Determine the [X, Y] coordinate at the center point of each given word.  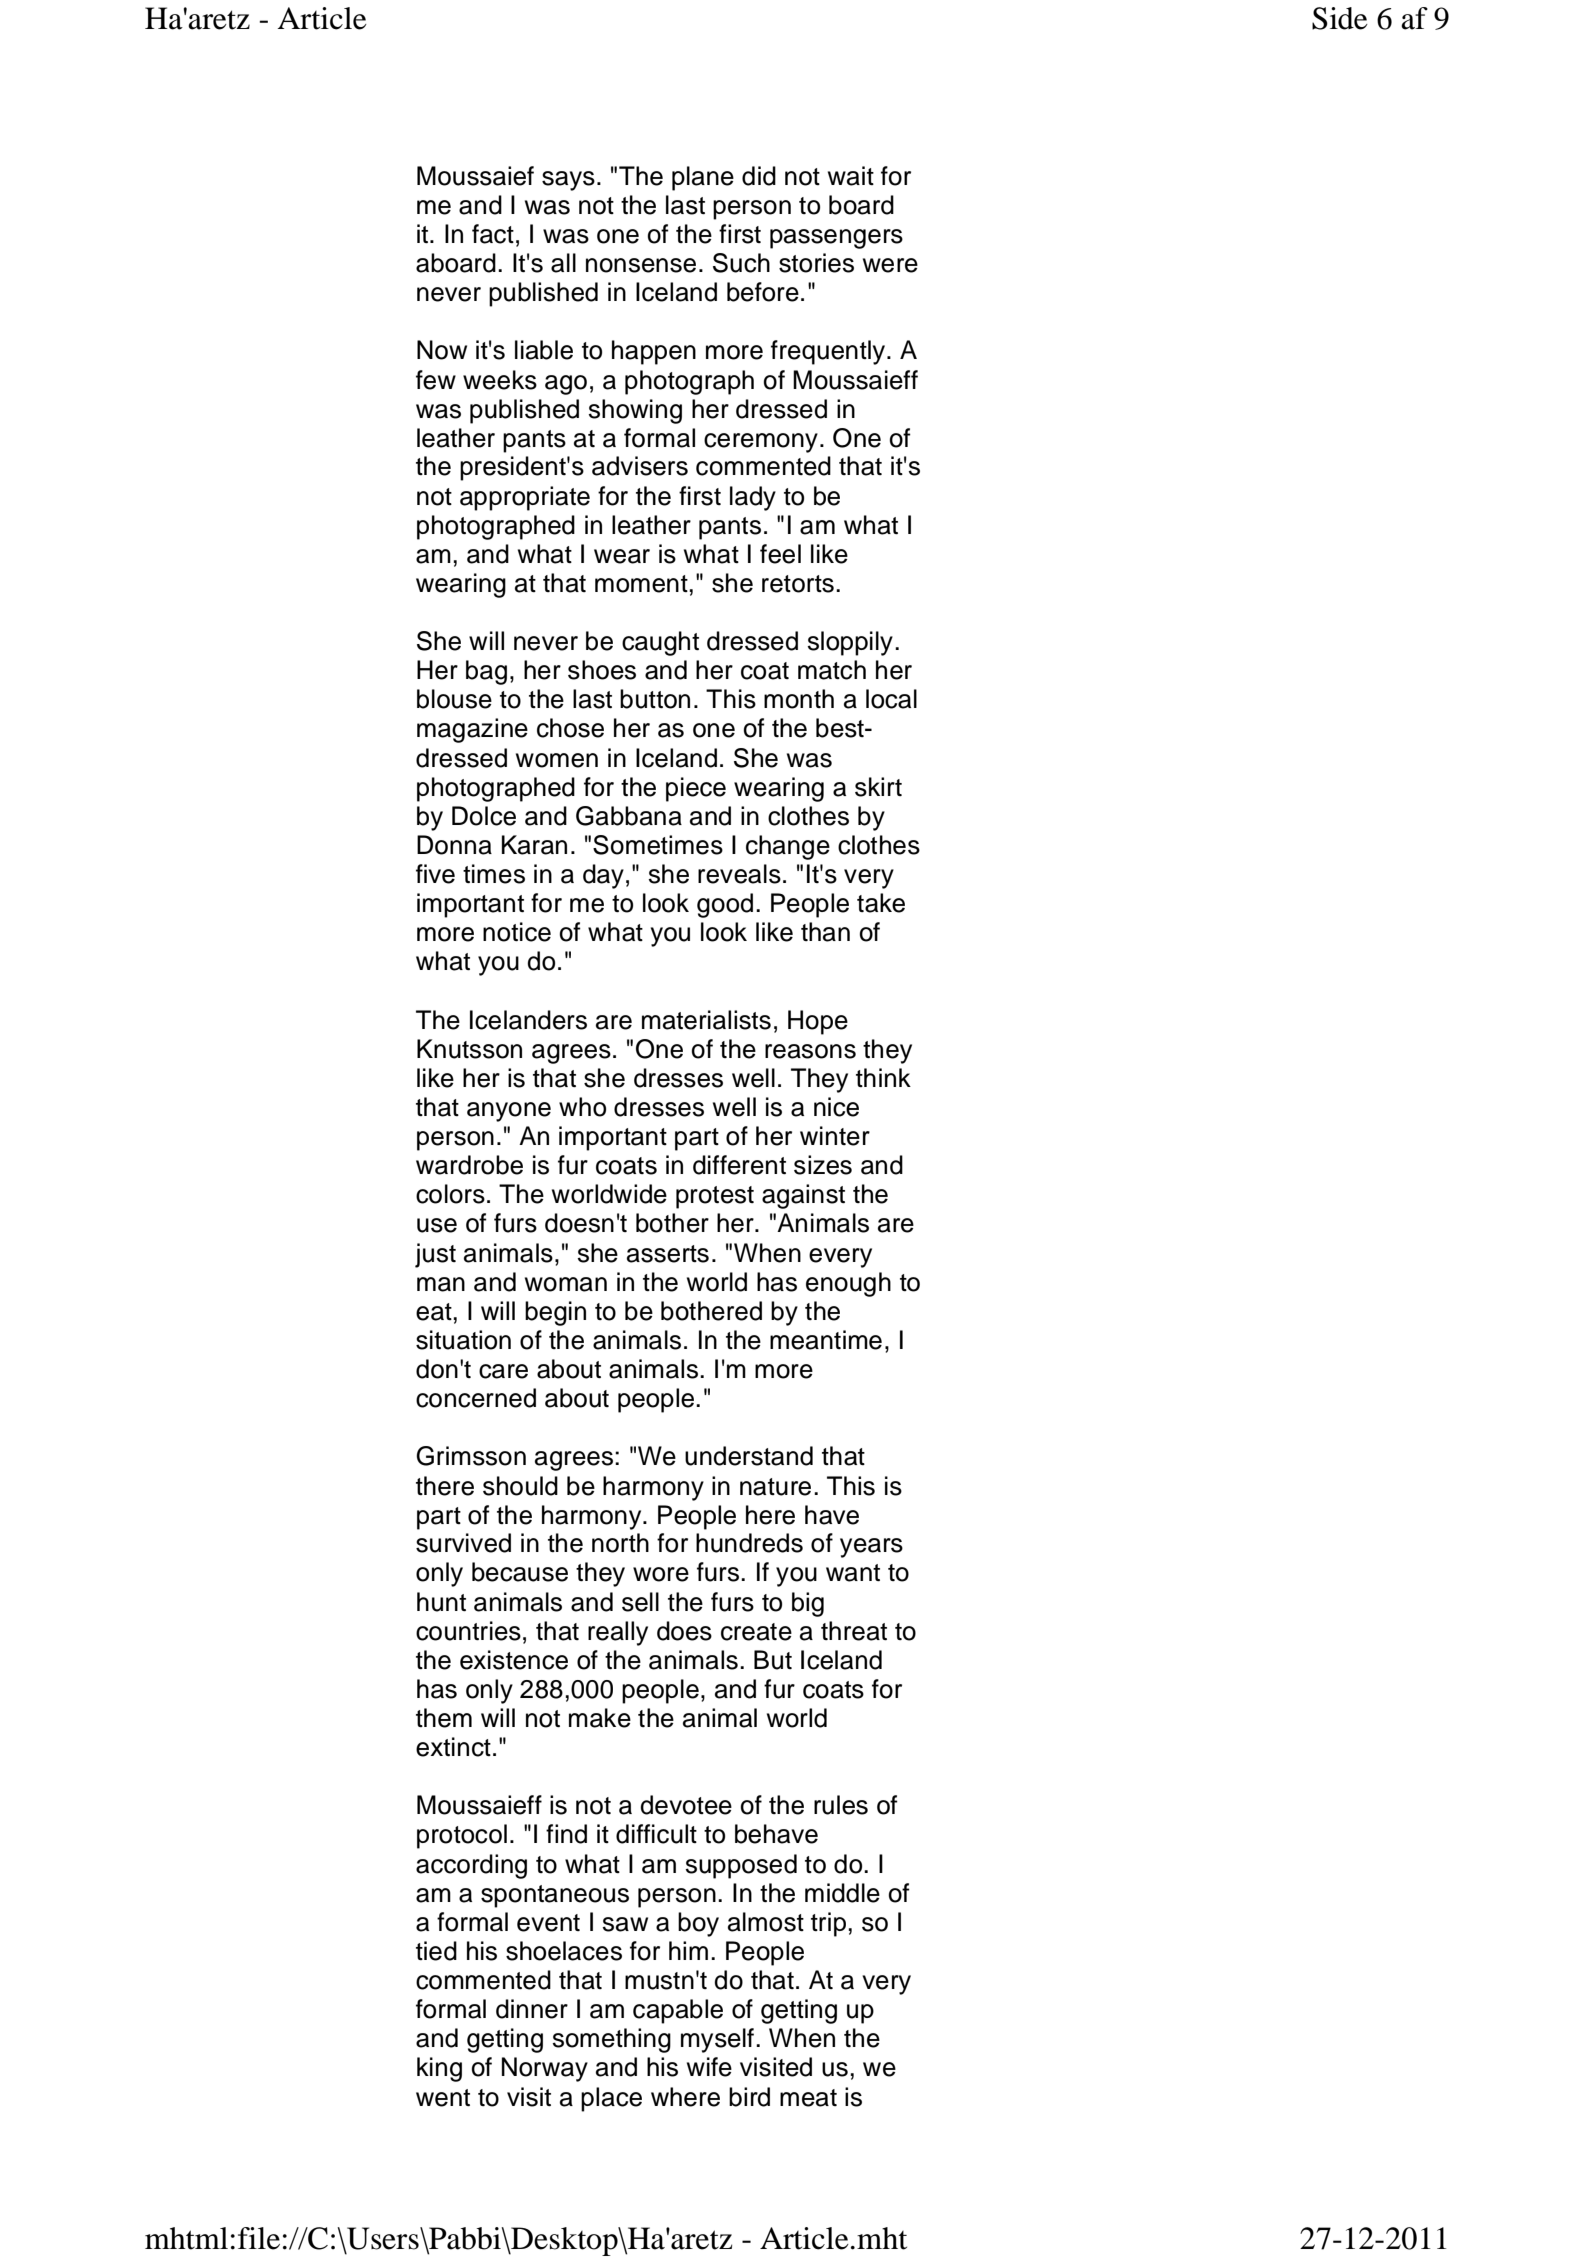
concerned [476, 1398]
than [825, 932]
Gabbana [629, 816]
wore [661, 1574]
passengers [836, 239]
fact [493, 234]
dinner [532, 2009]
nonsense [641, 265]
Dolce [484, 816]
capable [678, 2011]
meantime [826, 1340]
